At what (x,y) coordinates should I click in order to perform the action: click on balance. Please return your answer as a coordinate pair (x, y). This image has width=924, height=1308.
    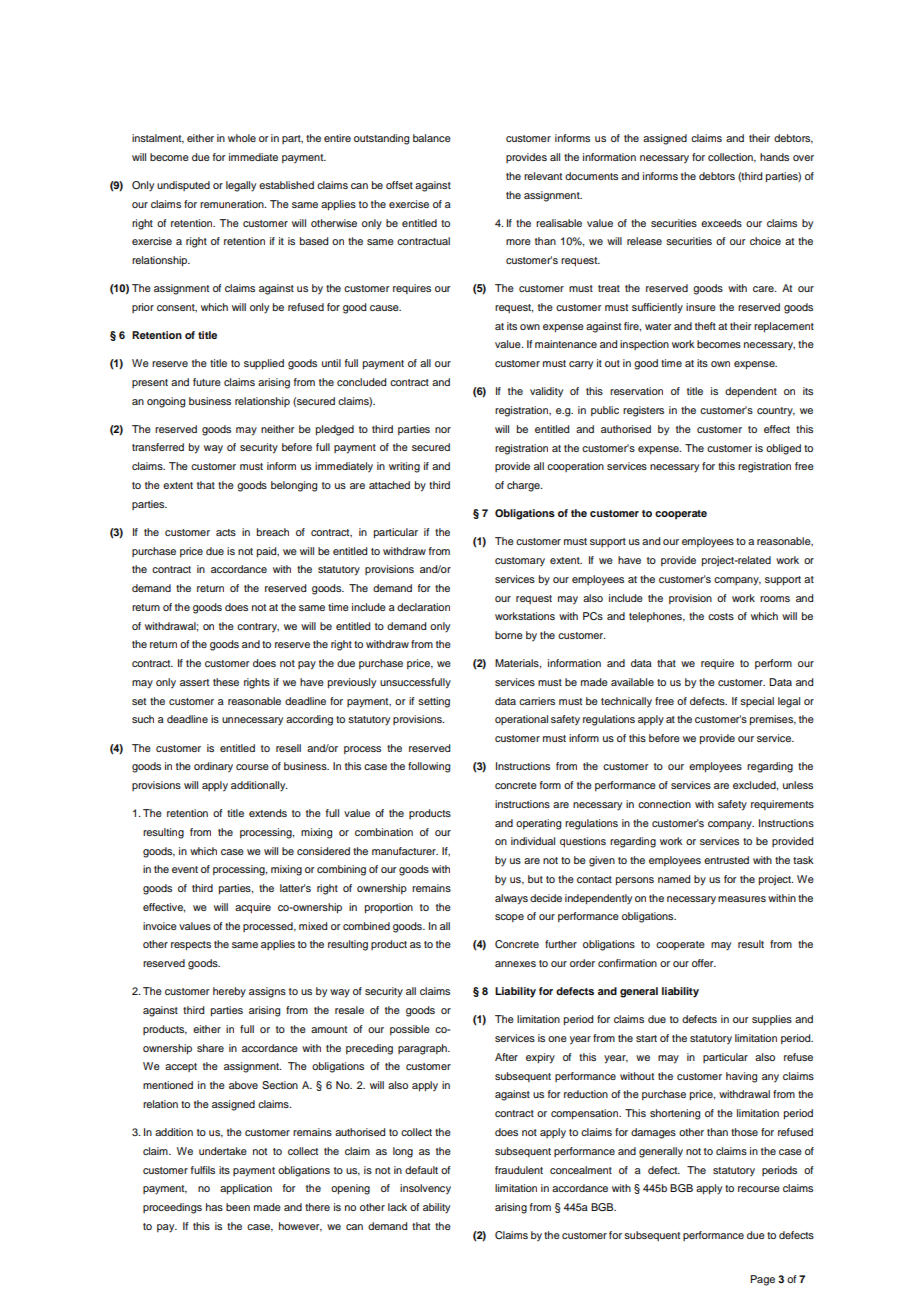
    Looking at the image, I should click on (432, 138).
